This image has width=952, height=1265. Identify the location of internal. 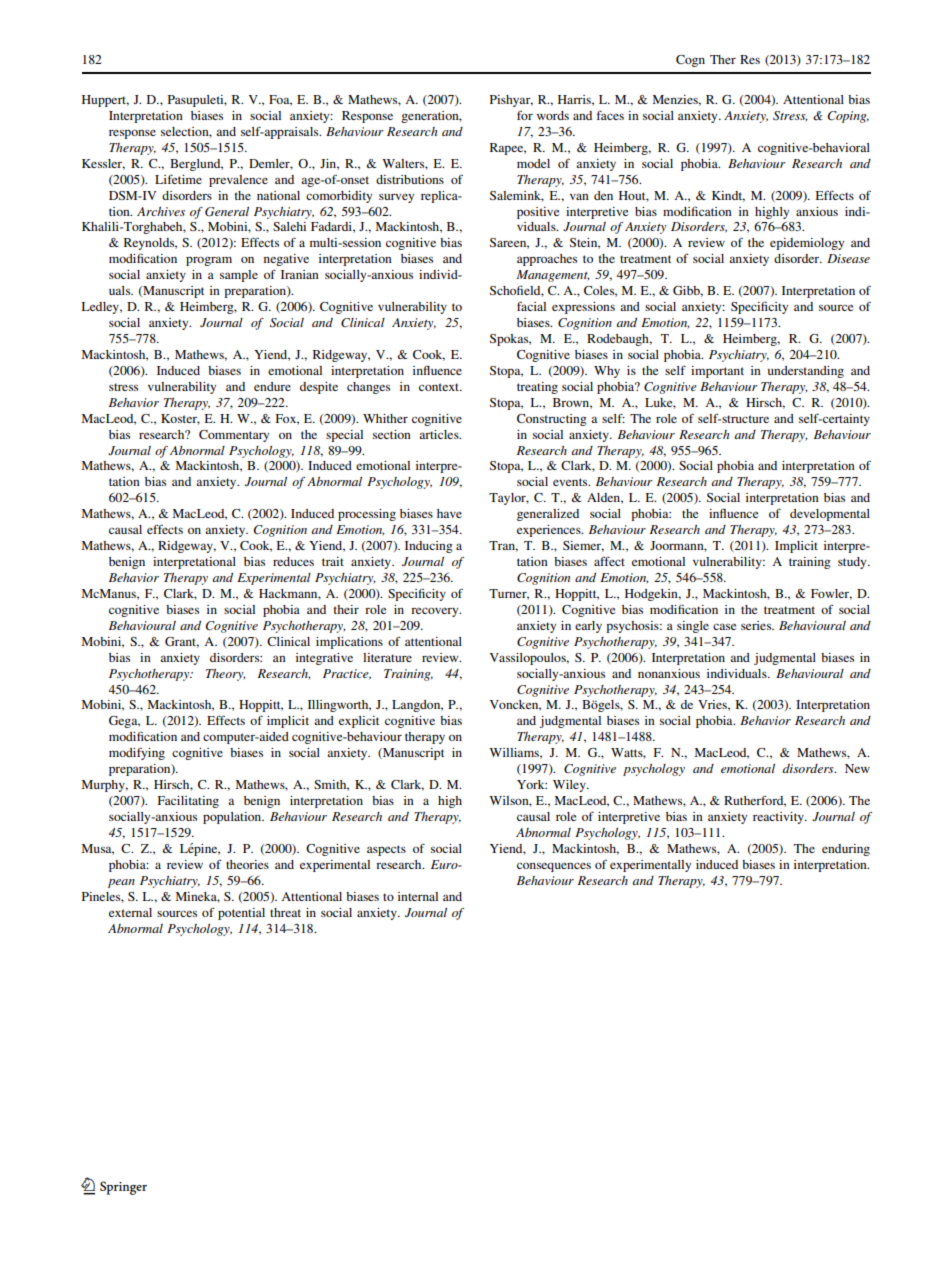
(418, 896).
